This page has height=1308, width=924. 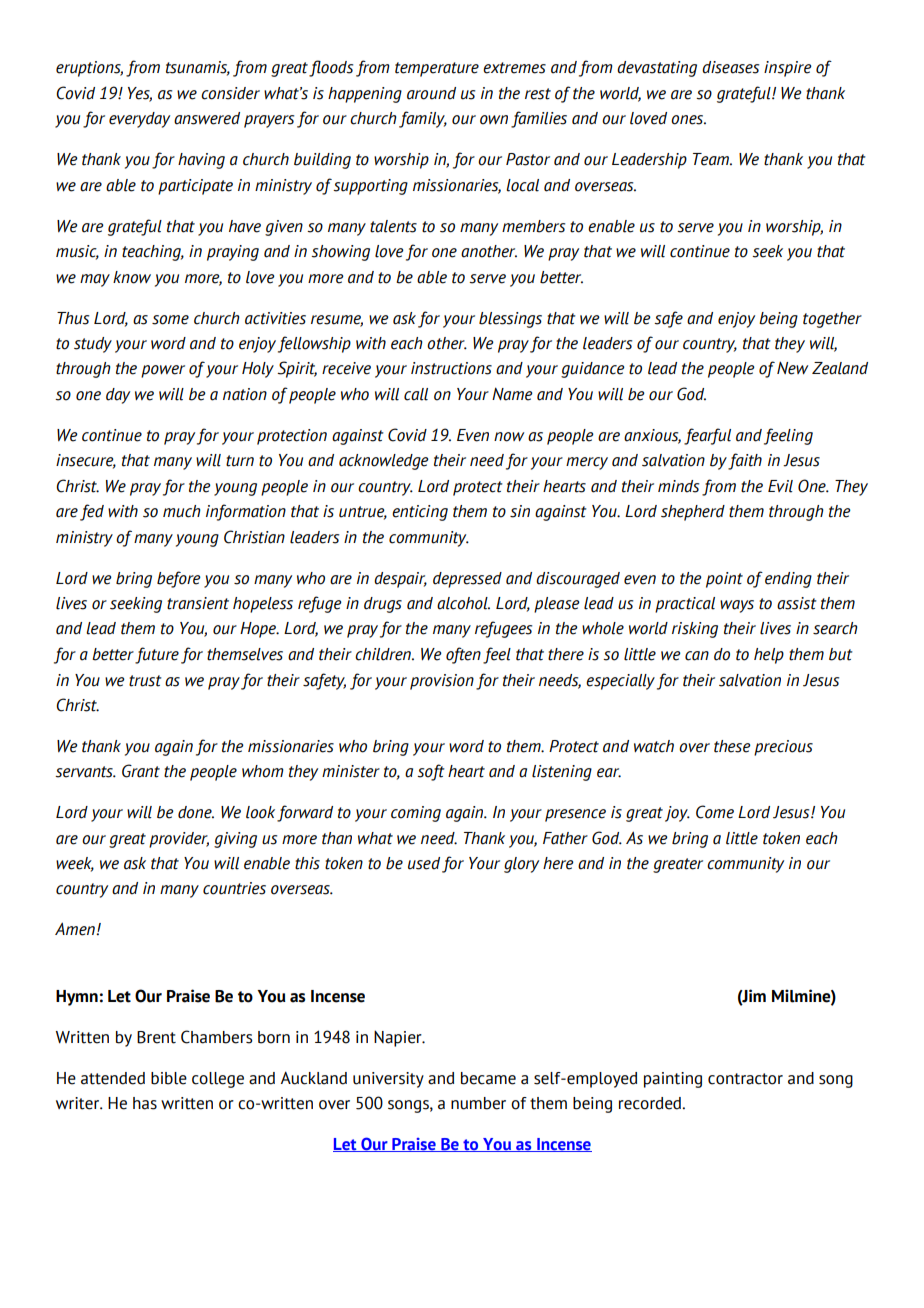 What do you see at coordinates (179, 579) in the page?
I see `before` at bounding box center [179, 579].
